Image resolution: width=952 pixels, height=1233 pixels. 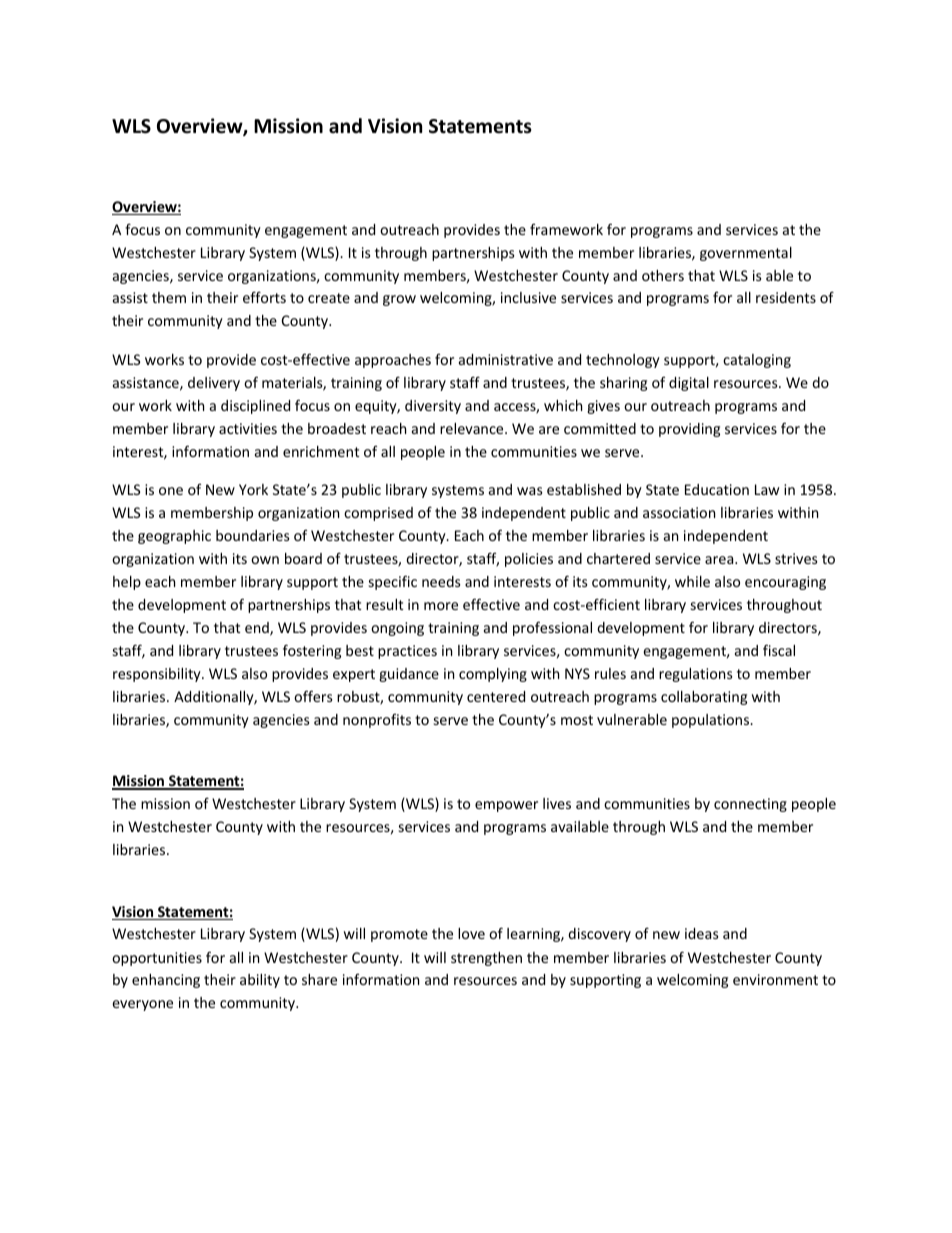 I want to click on strengthen, so click(x=486, y=959).
